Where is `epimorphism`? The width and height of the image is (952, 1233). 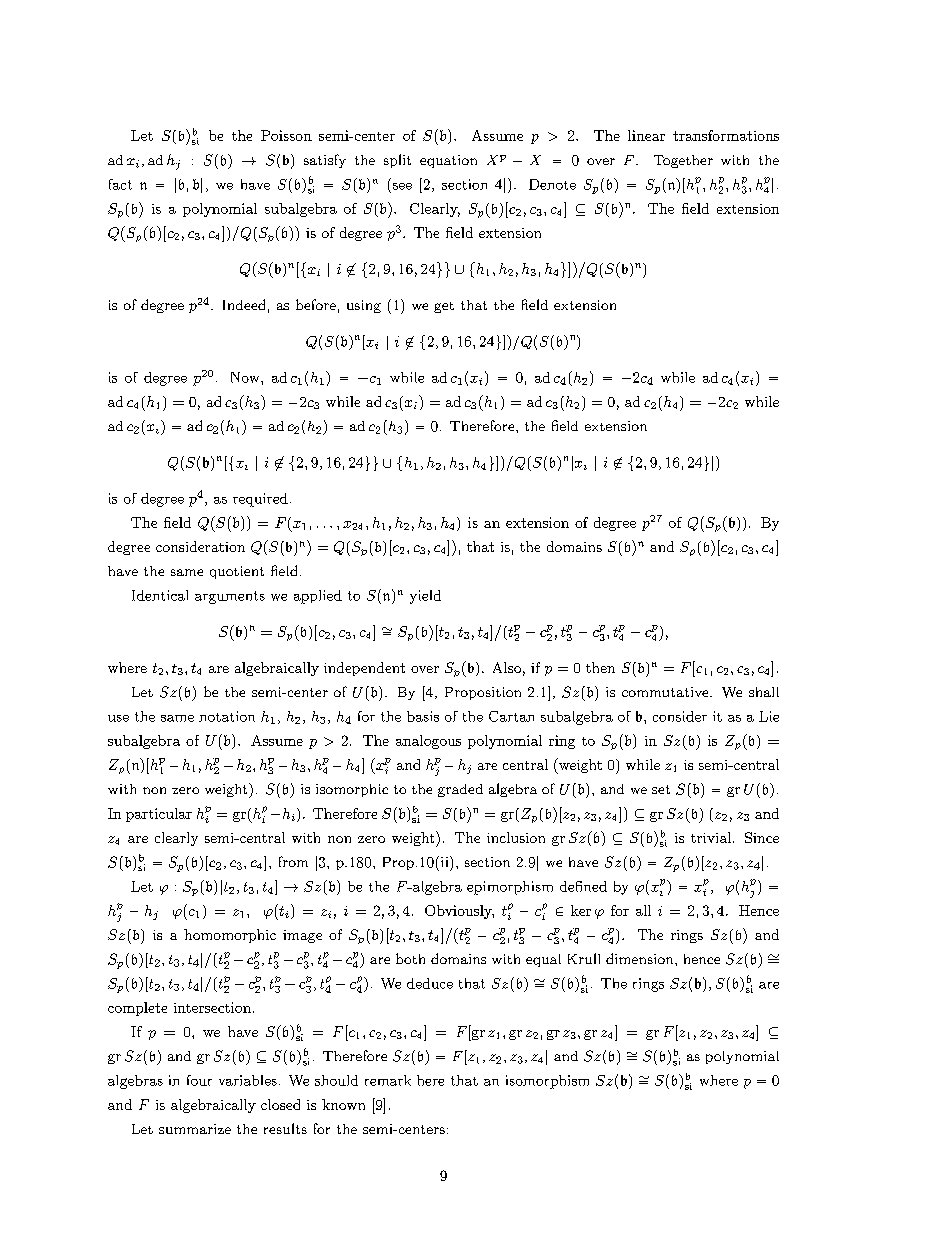
epimorphism is located at coordinates (510, 888).
